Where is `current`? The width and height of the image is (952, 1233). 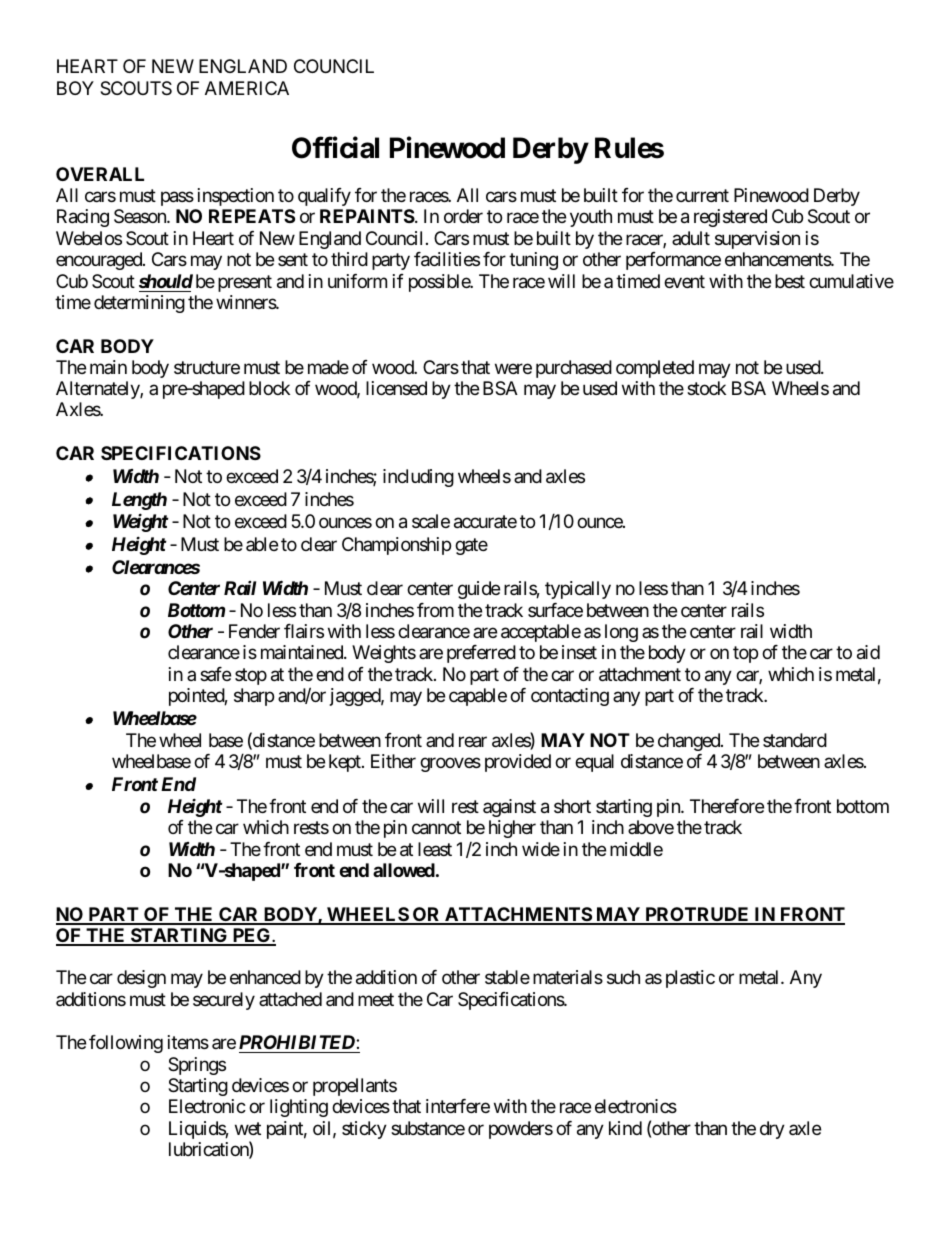 current is located at coordinates (702, 195).
